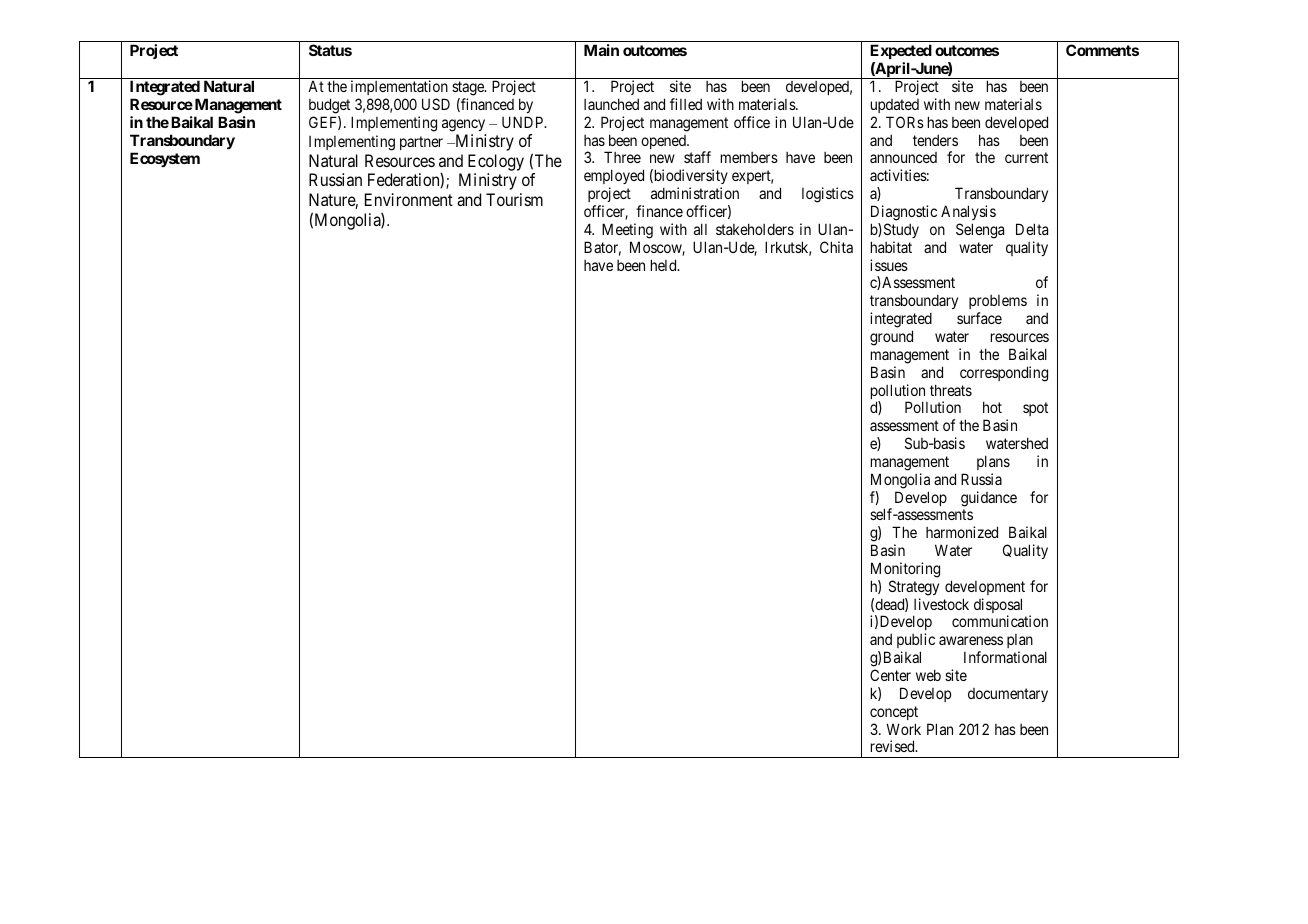 The image size is (1308, 924). Describe the element at coordinates (894, 713) in the image. I see `concept` at that location.
